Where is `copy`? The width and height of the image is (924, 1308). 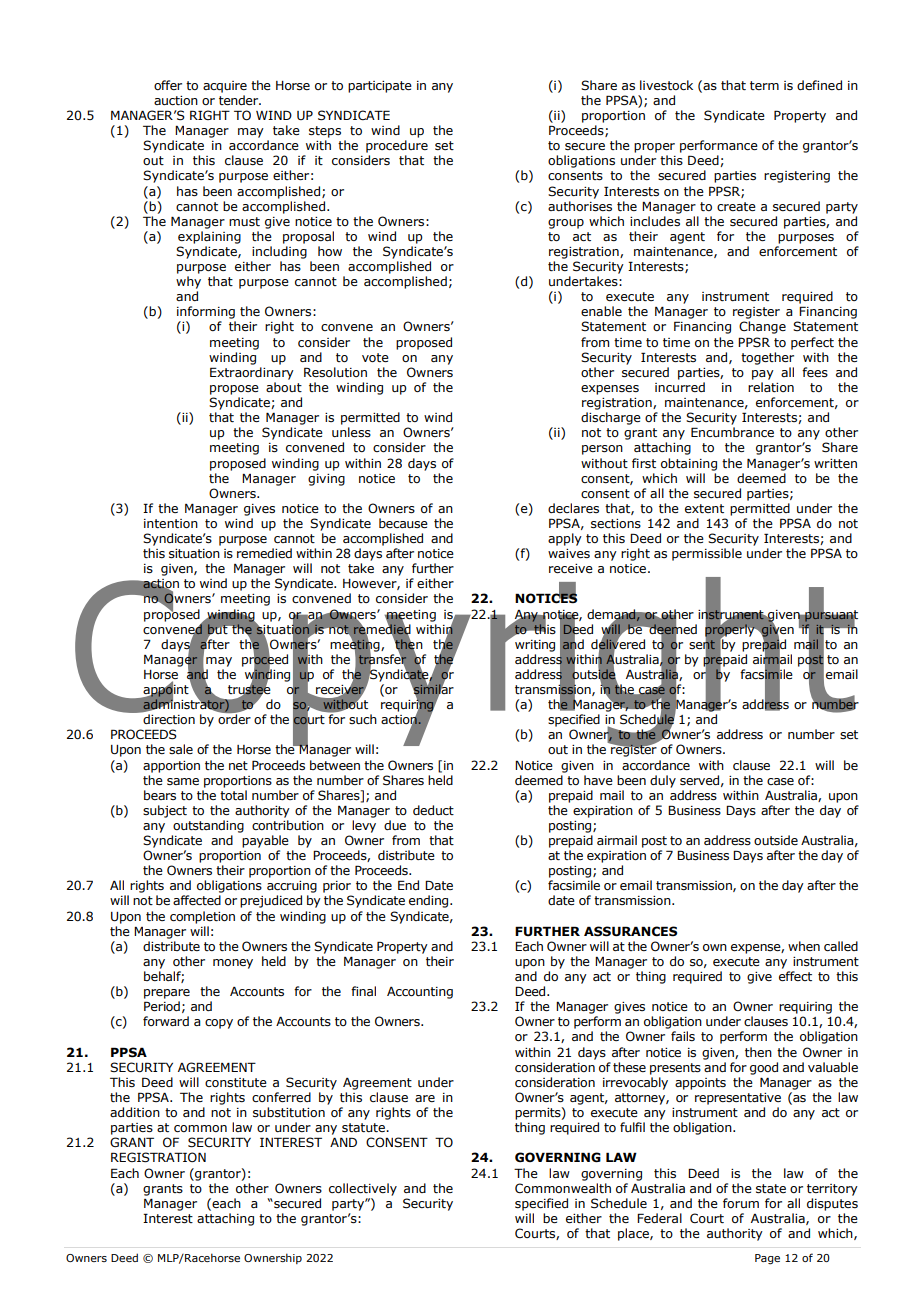
copy is located at coordinates (219, 1024).
